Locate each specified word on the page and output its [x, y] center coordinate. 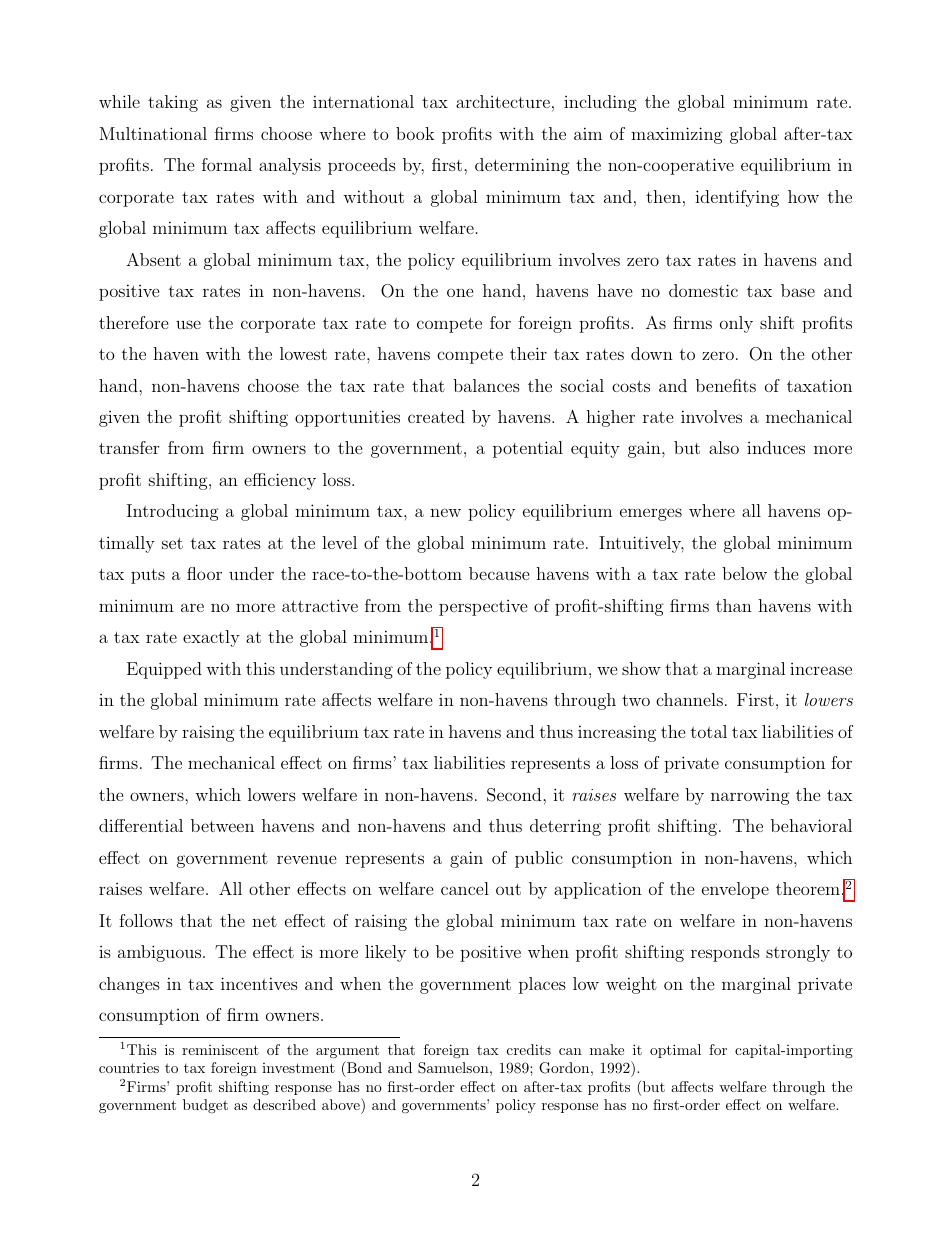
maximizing [677, 135]
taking [173, 103]
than [734, 605]
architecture [503, 101]
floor [204, 573]
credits [529, 1049]
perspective [483, 608]
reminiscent [220, 1050]
